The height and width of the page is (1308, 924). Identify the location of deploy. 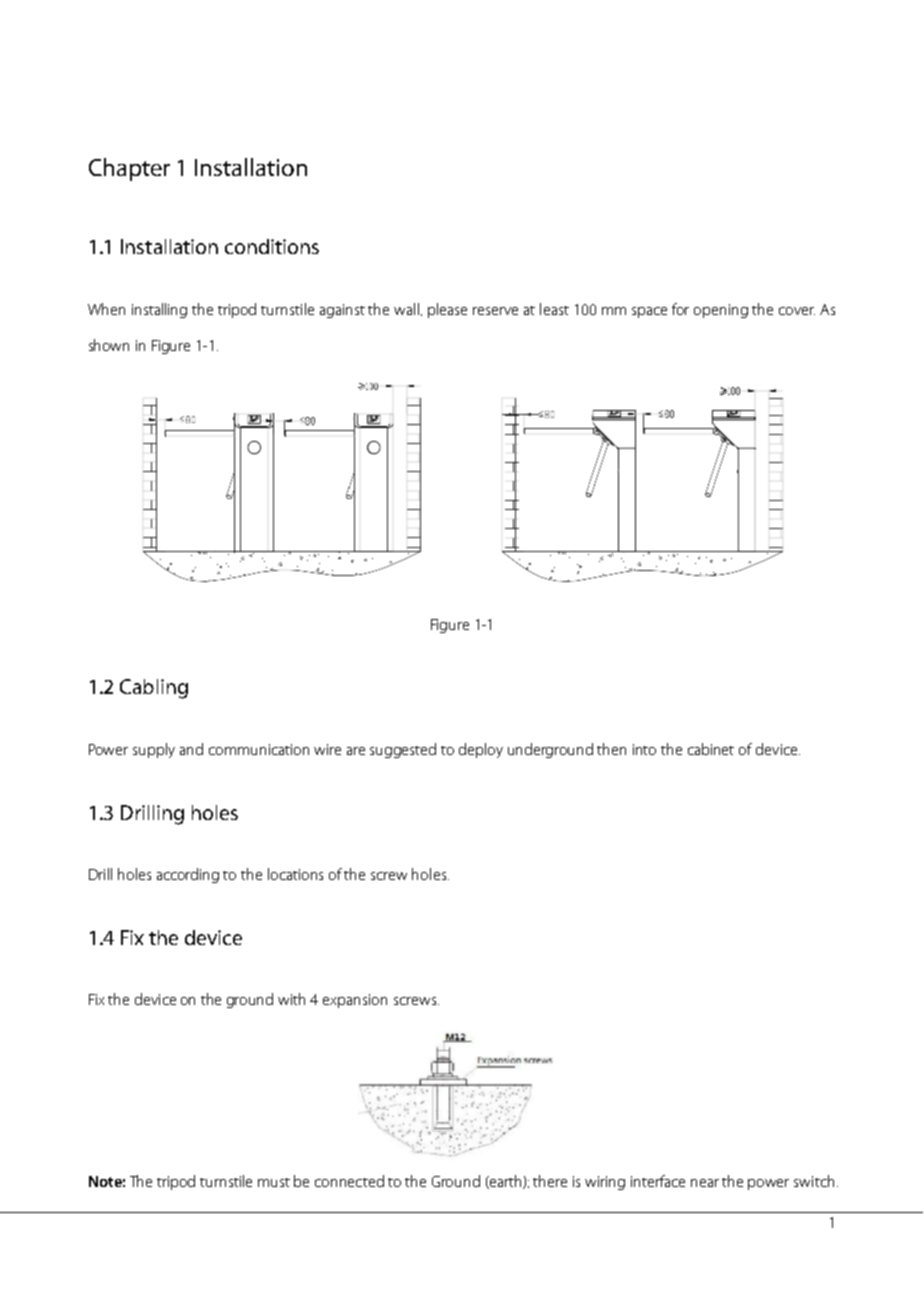
(481, 750).
